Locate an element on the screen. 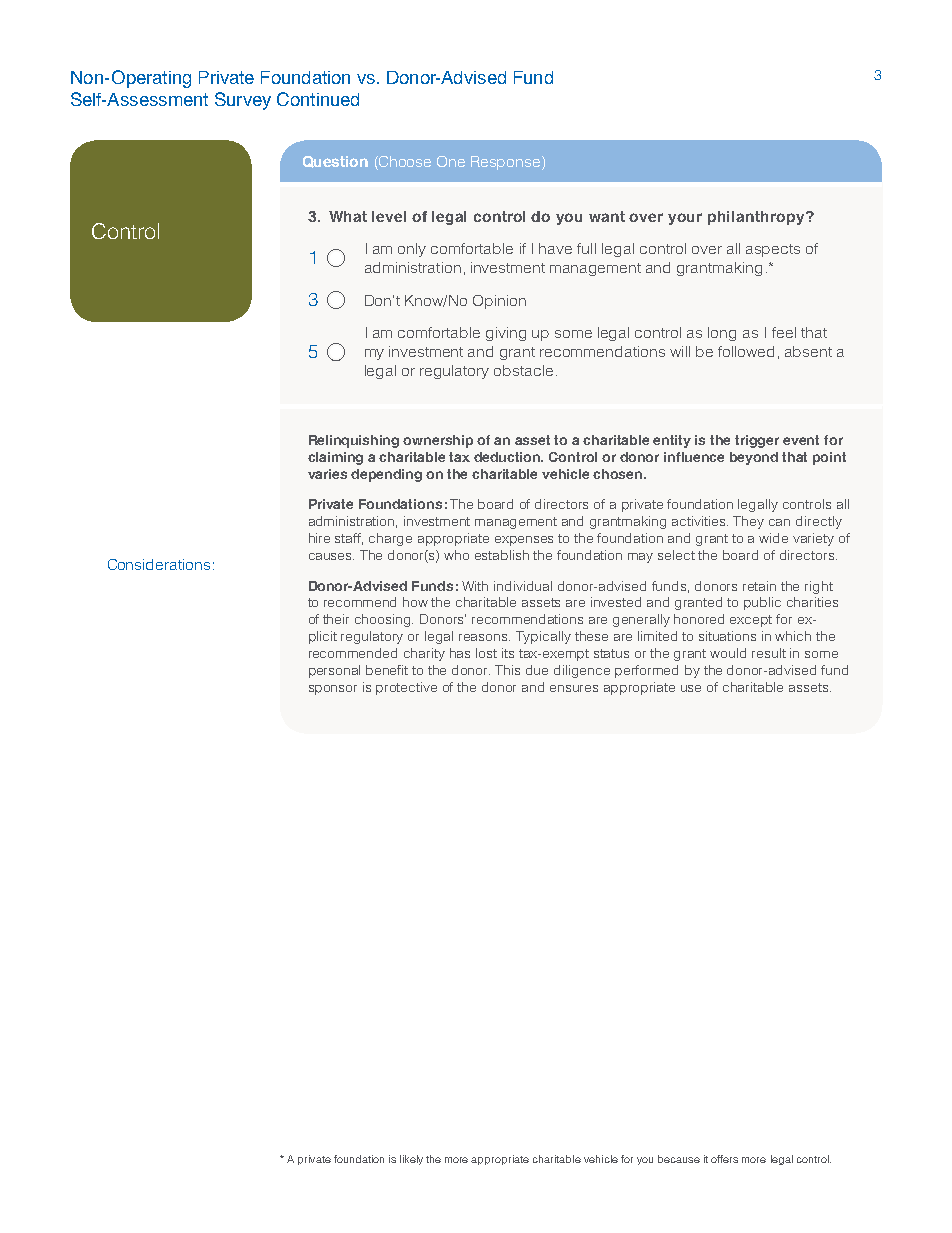 Image resolution: width=952 pixels, height=1233 pixels. reasons is located at coordinates (484, 637).
